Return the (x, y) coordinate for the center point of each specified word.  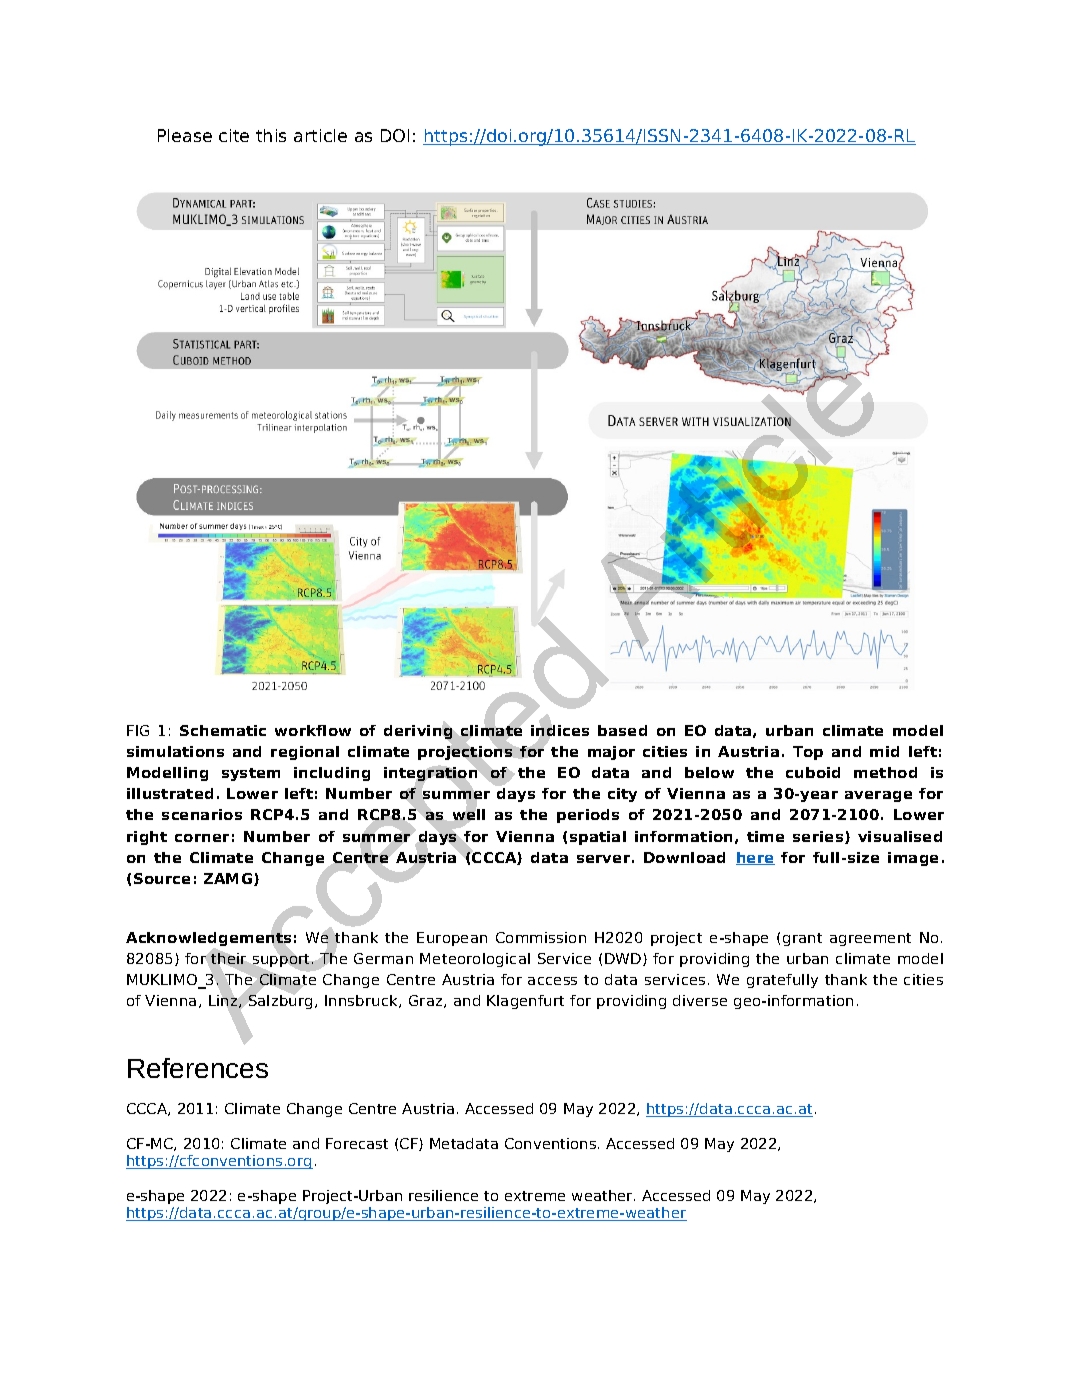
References (198, 1068)
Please (185, 135)
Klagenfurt (525, 1002)
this (271, 135)
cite (234, 135)
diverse (700, 1000)
